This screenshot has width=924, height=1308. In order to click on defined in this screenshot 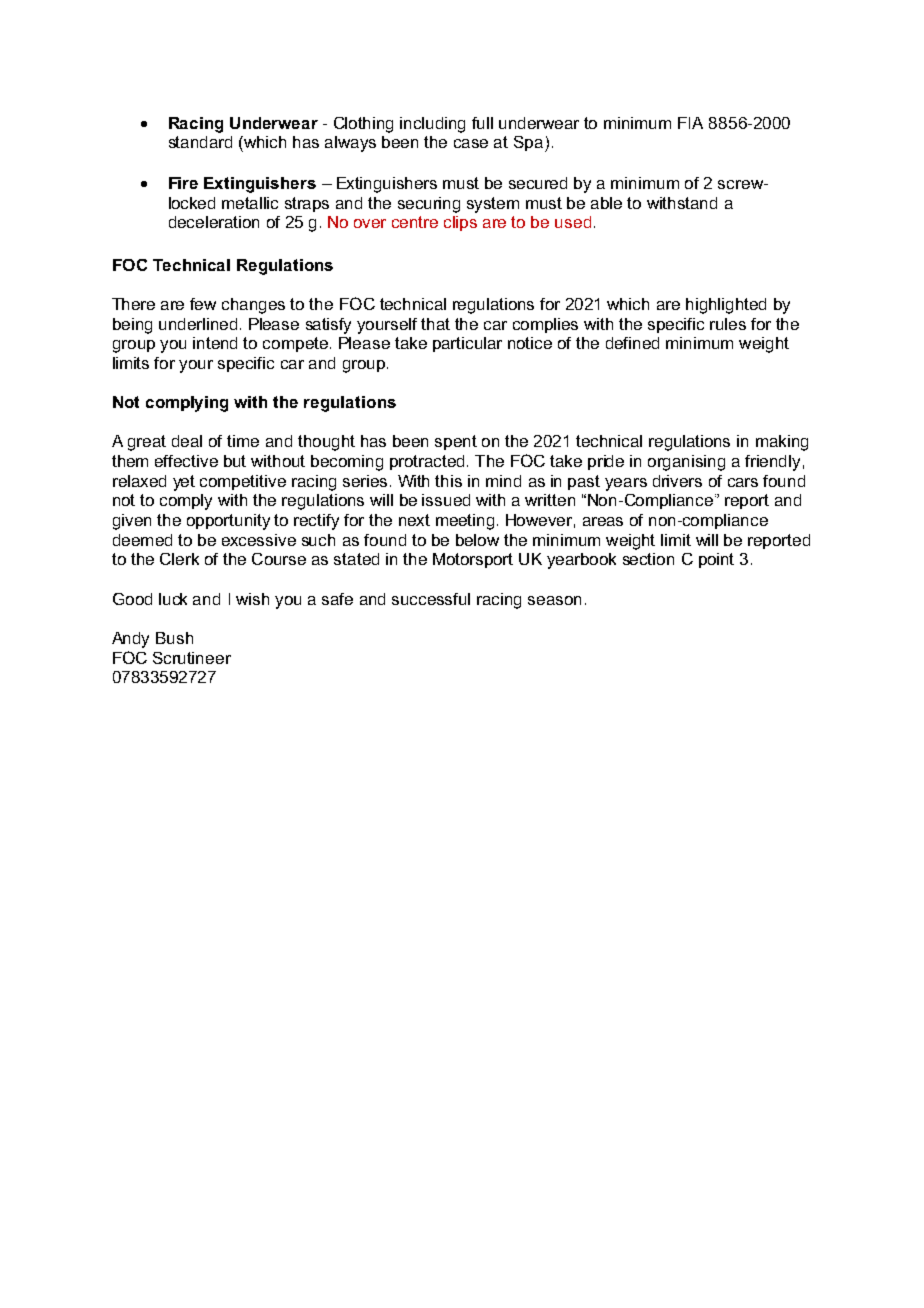, I will do `click(632, 343)`.
